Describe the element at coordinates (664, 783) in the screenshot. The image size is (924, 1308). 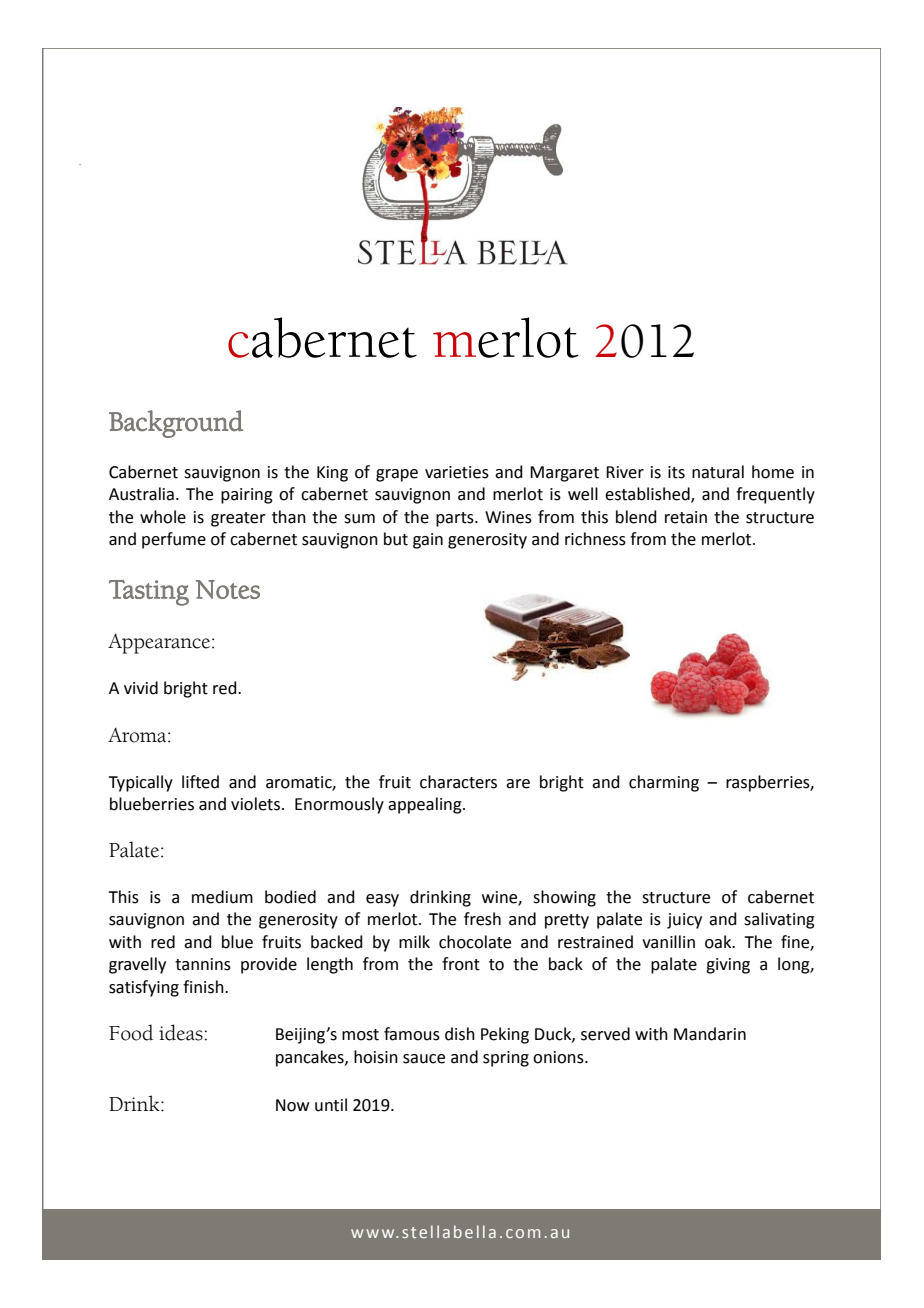
I see `charming` at that location.
